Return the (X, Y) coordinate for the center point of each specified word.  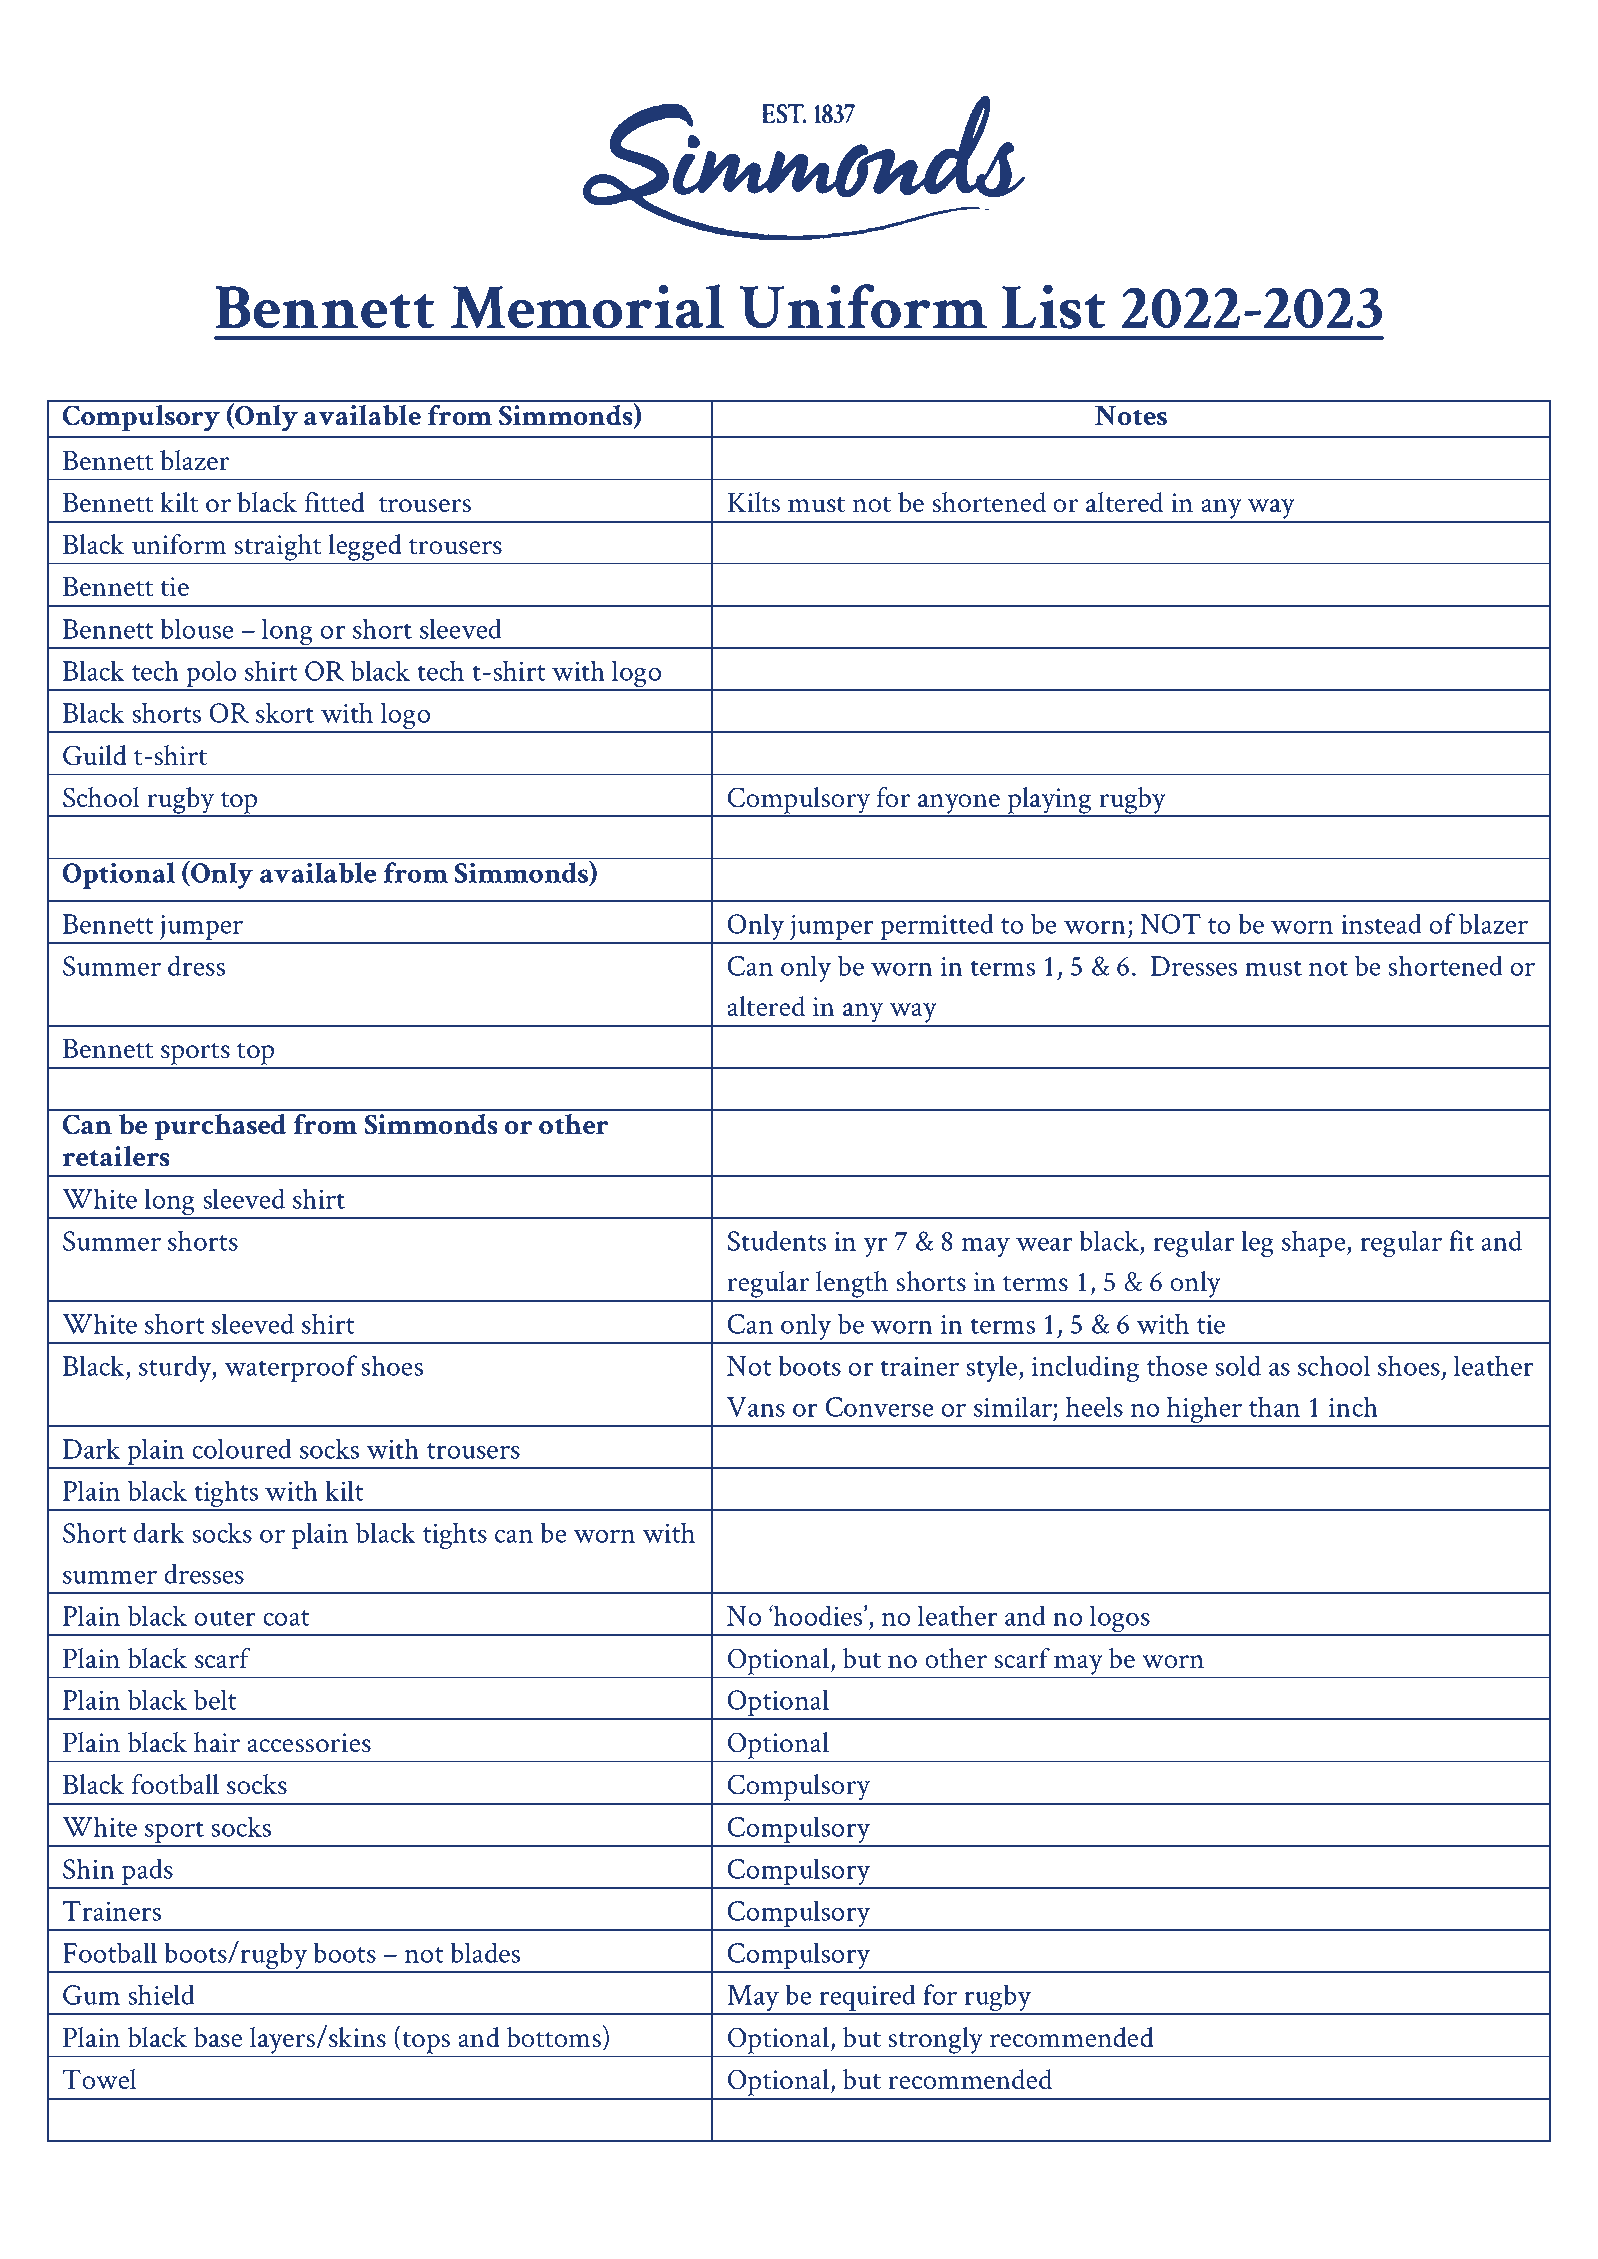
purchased (220, 1127)
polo (211, 675)
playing (1049, 801)
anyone (959, 805)
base (218, 2037)
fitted (334, 502)
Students (777, 1240)
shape (1315, 1243)
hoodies (818, 1615)
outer (224, 1618)
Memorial (587, 306)
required (867, 1999)
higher (1205, 1411)
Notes (1131, 416)
